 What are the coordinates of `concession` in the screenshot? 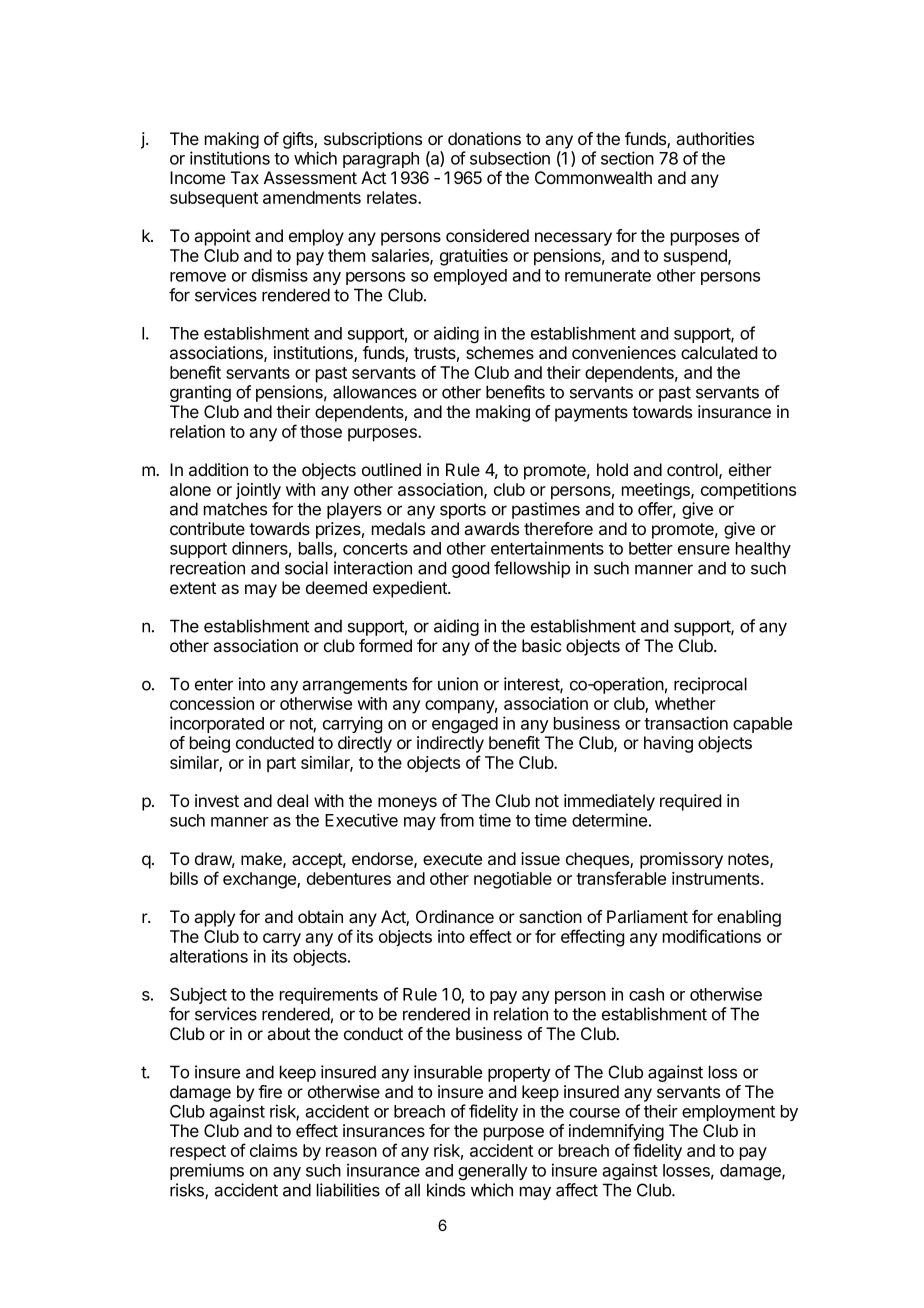 It's located at (212, 703).
